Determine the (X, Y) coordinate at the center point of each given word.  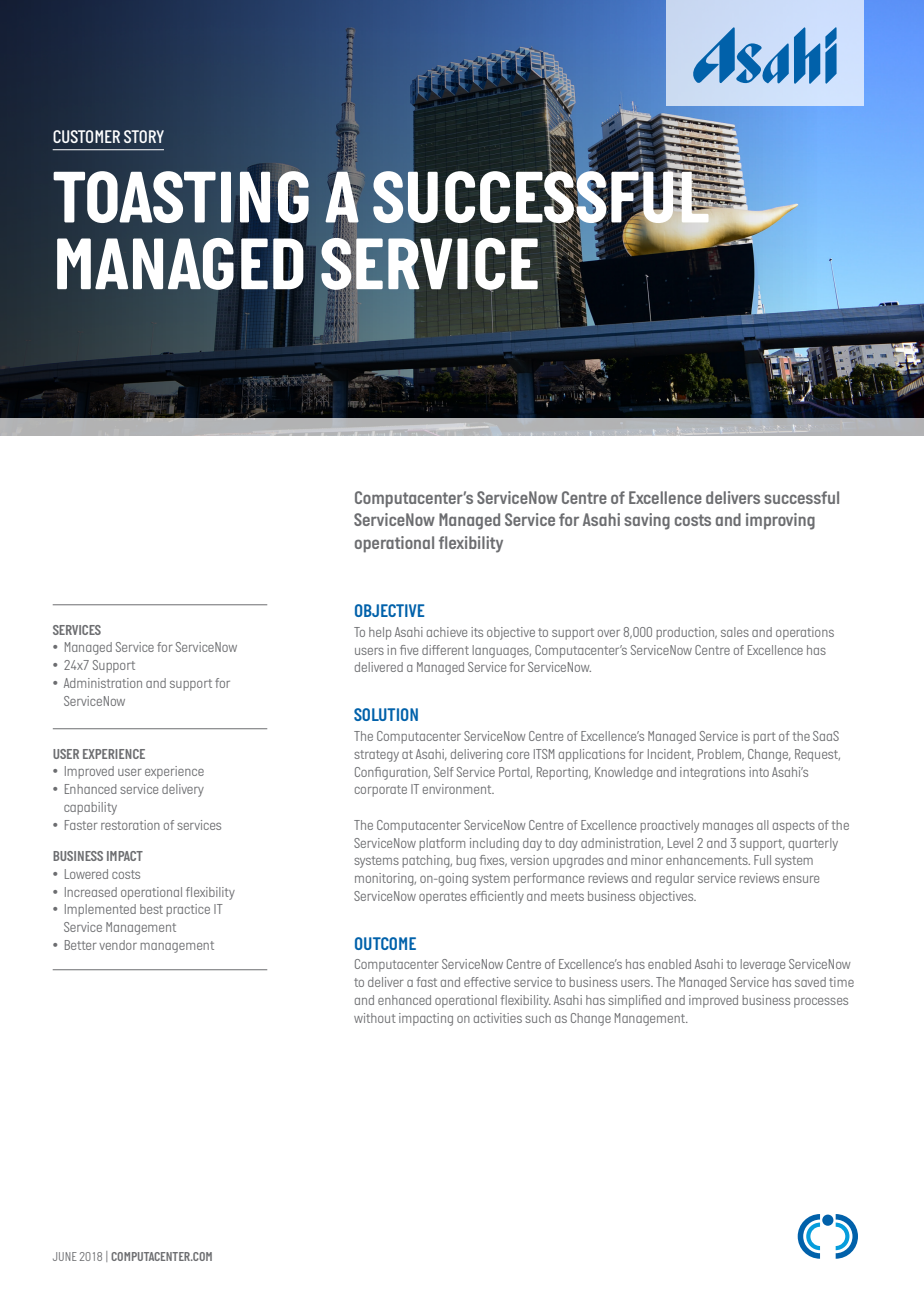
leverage (762, 965)
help (380, 633)
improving (780, 521)
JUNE (65, 1256)
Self (444, 772)
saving (647, 521)
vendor (118, 945)
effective (487, 982)
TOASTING (181, 196)
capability (90, 808)
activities (498, 1018)
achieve (447, 632)
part (764, 738)
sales (735, 632)
